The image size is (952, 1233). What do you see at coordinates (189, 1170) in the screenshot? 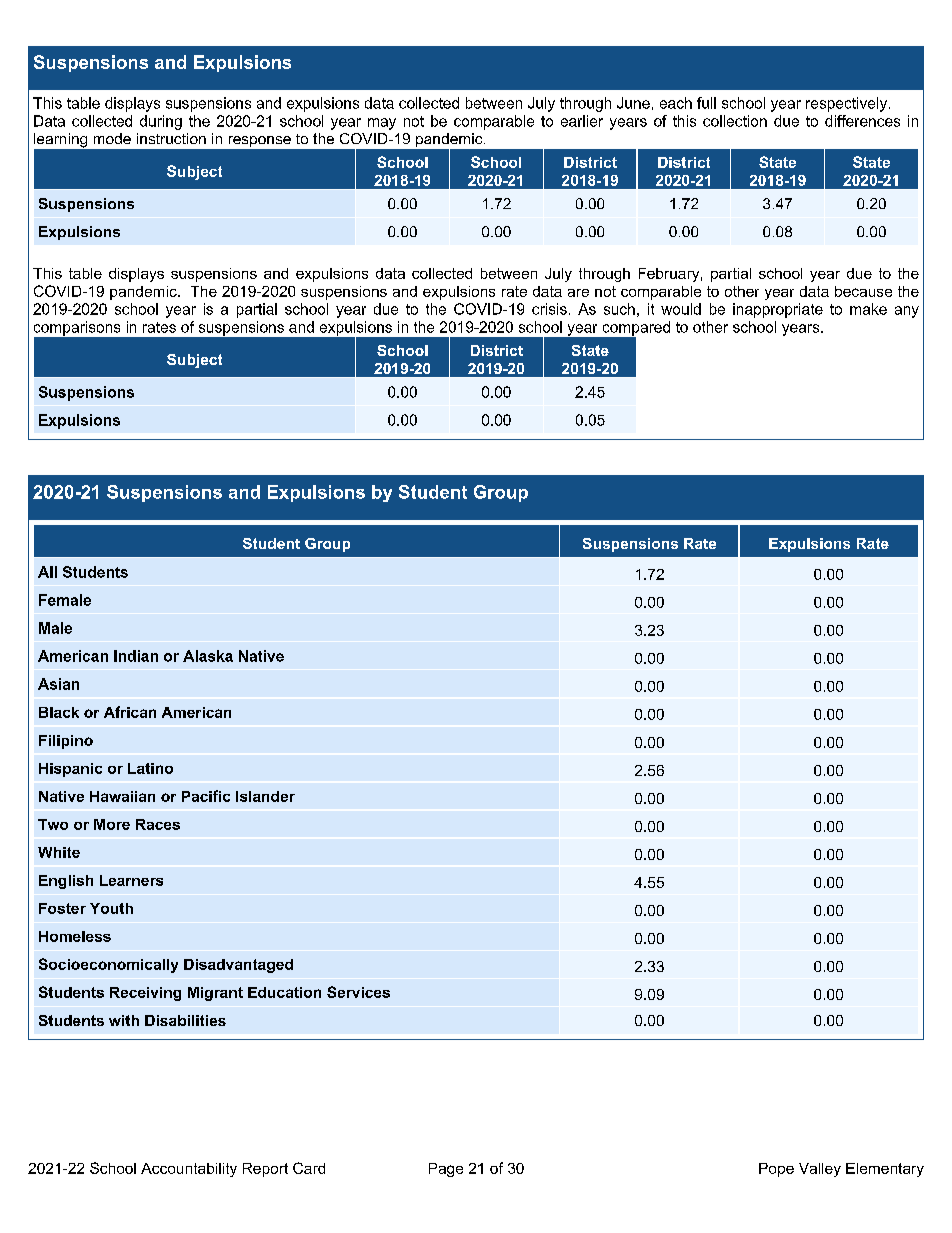
I see `Accountability` at bounding box center [189, 1170].
